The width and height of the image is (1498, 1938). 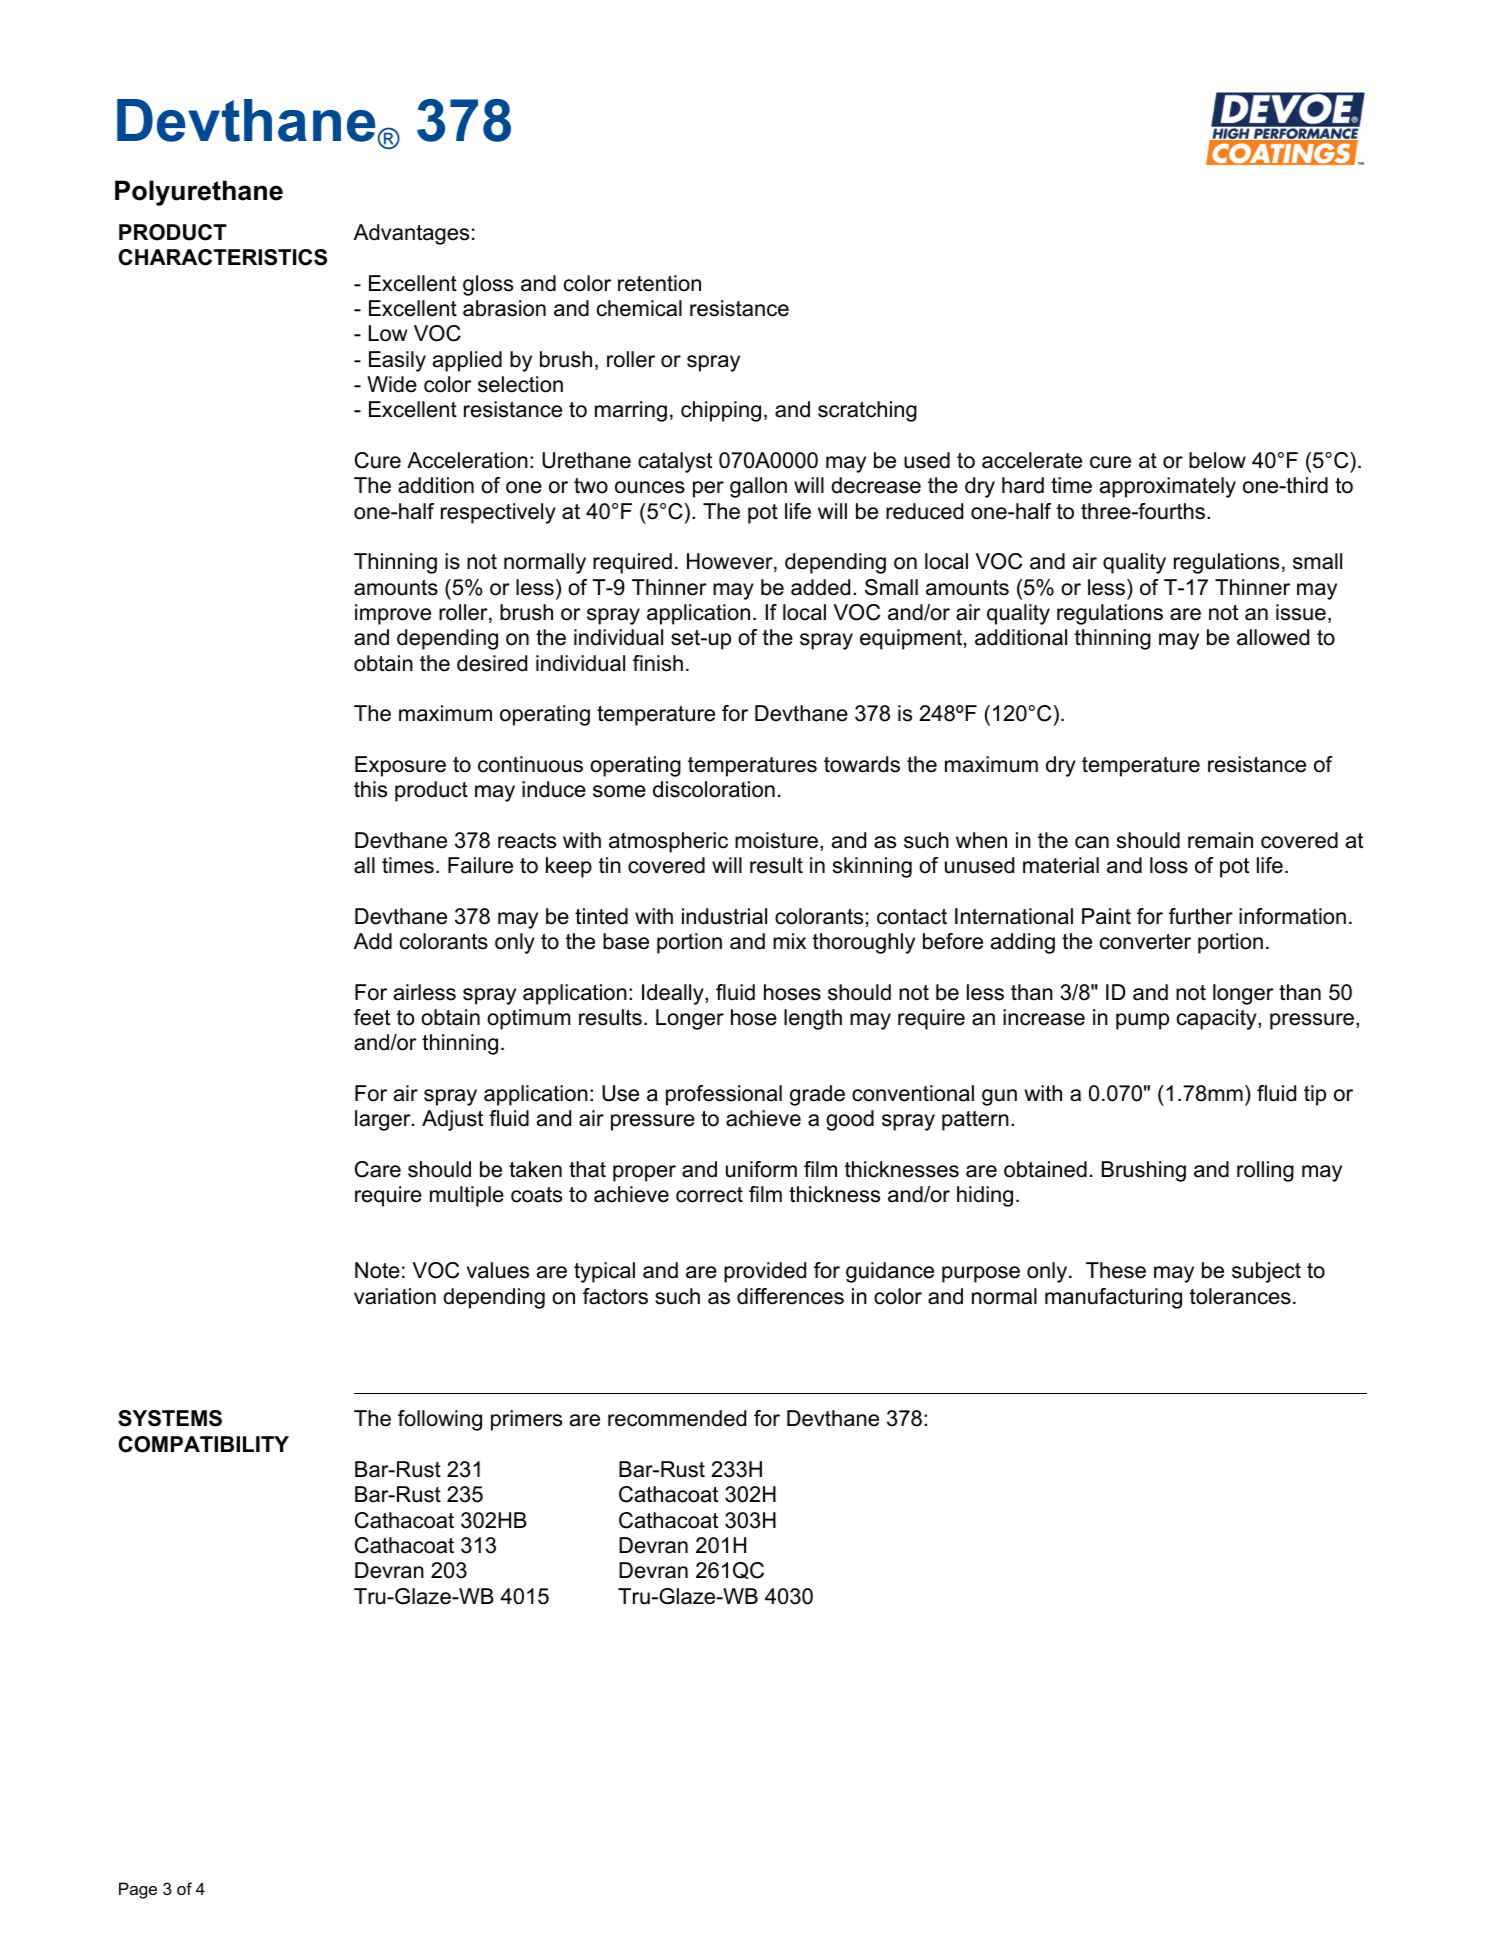 I want to click on manufacturing, so click(x=1113, y=1298).
